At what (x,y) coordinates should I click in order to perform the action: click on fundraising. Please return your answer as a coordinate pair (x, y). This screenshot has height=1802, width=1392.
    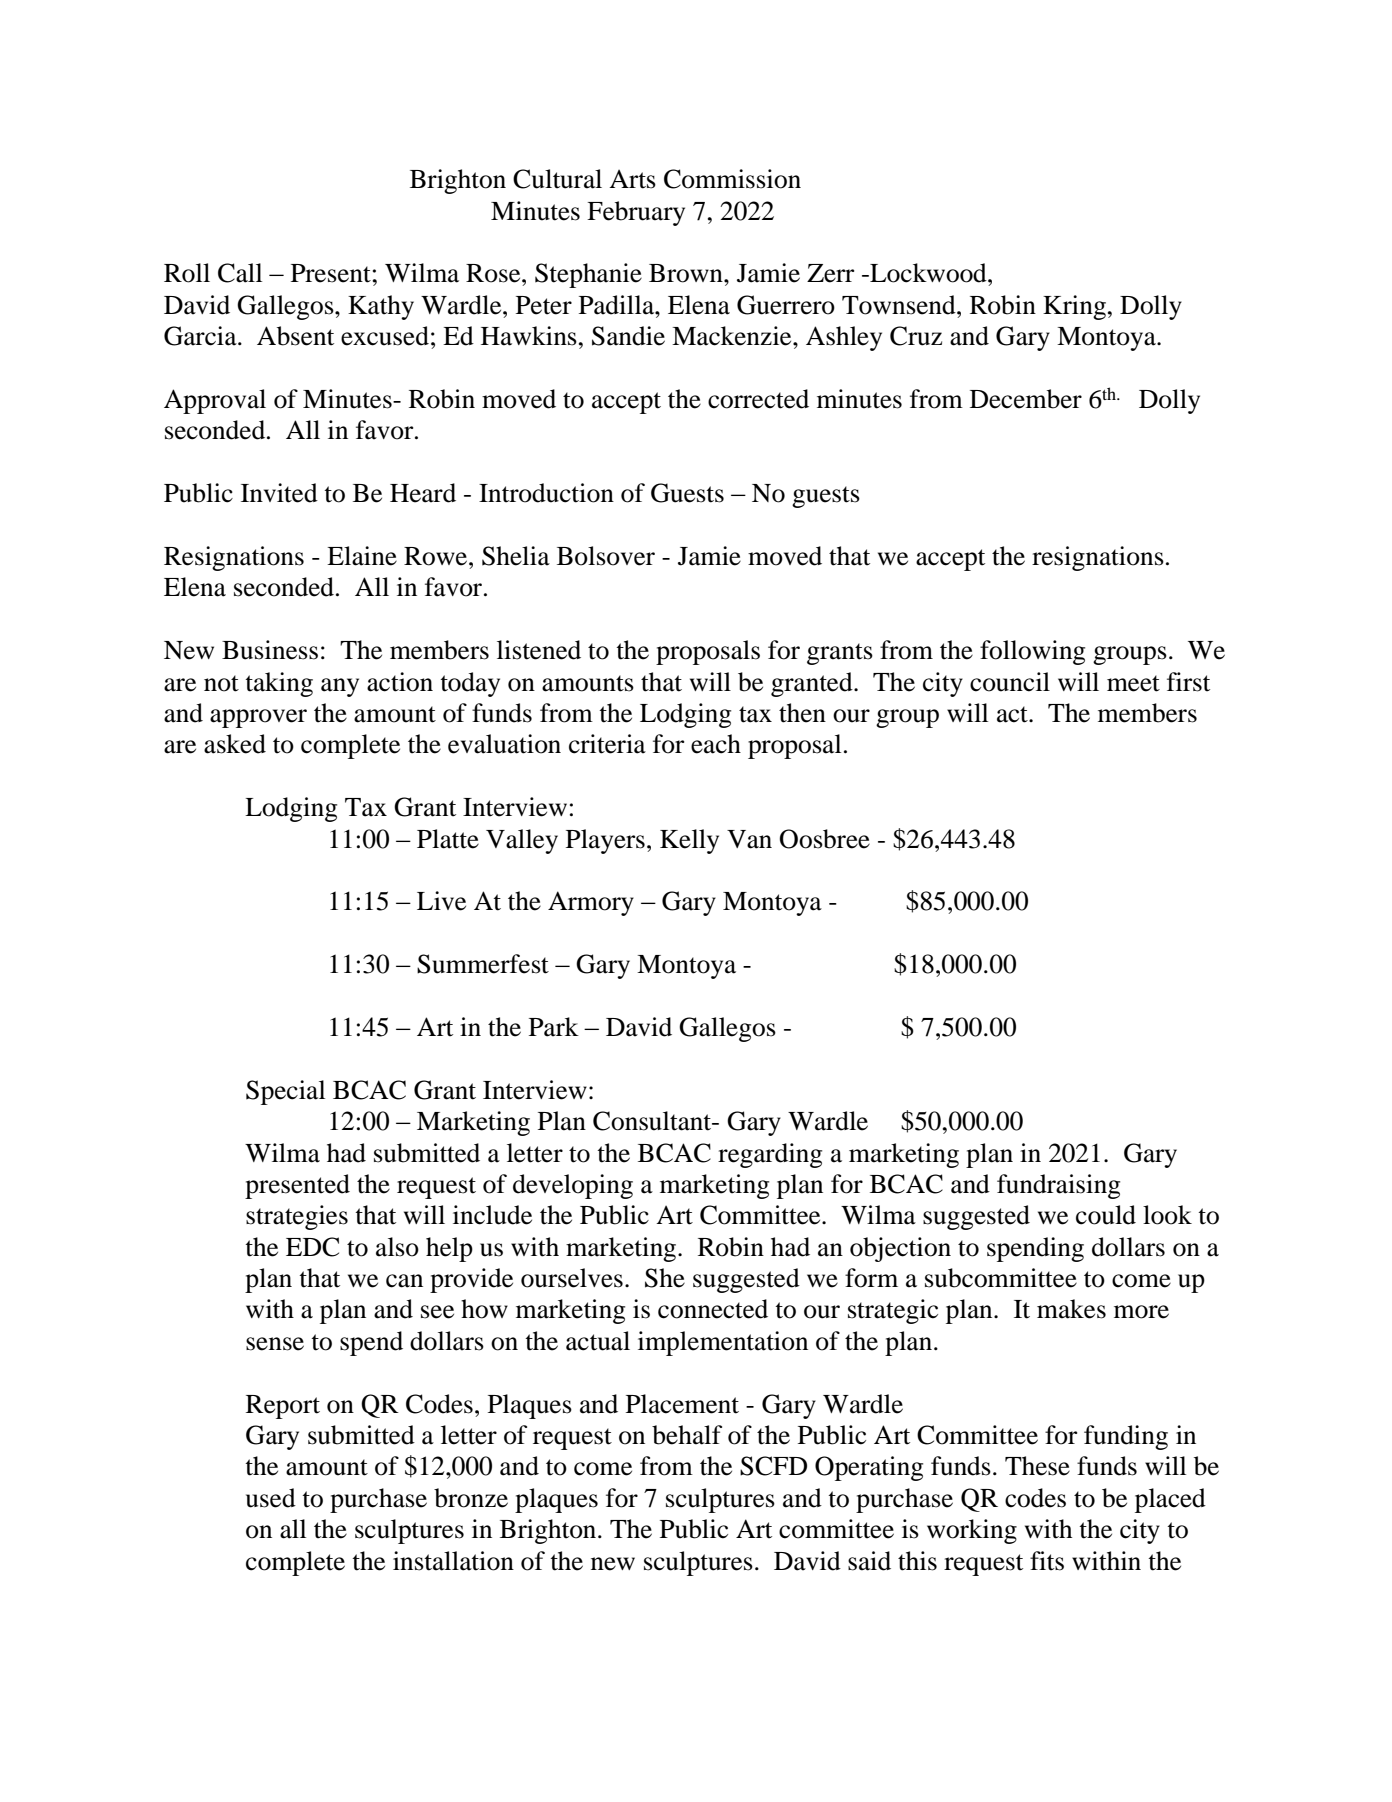
    Looking at the image, I should click on (1058, 1186).
